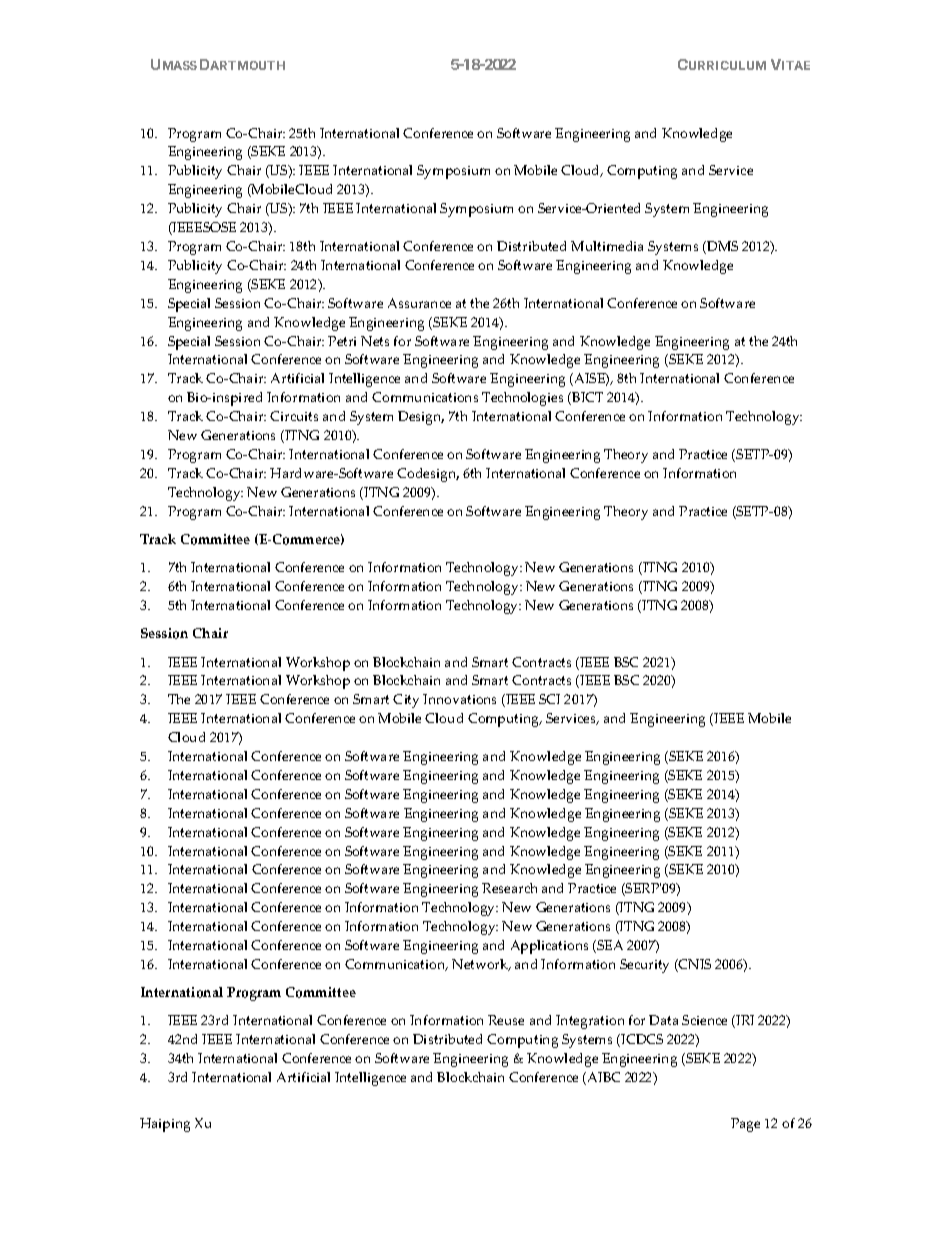 This image has height=1233, width=952. Describe the element at coordinates (522, 399) in the image. I see `Technologies` at that location.
